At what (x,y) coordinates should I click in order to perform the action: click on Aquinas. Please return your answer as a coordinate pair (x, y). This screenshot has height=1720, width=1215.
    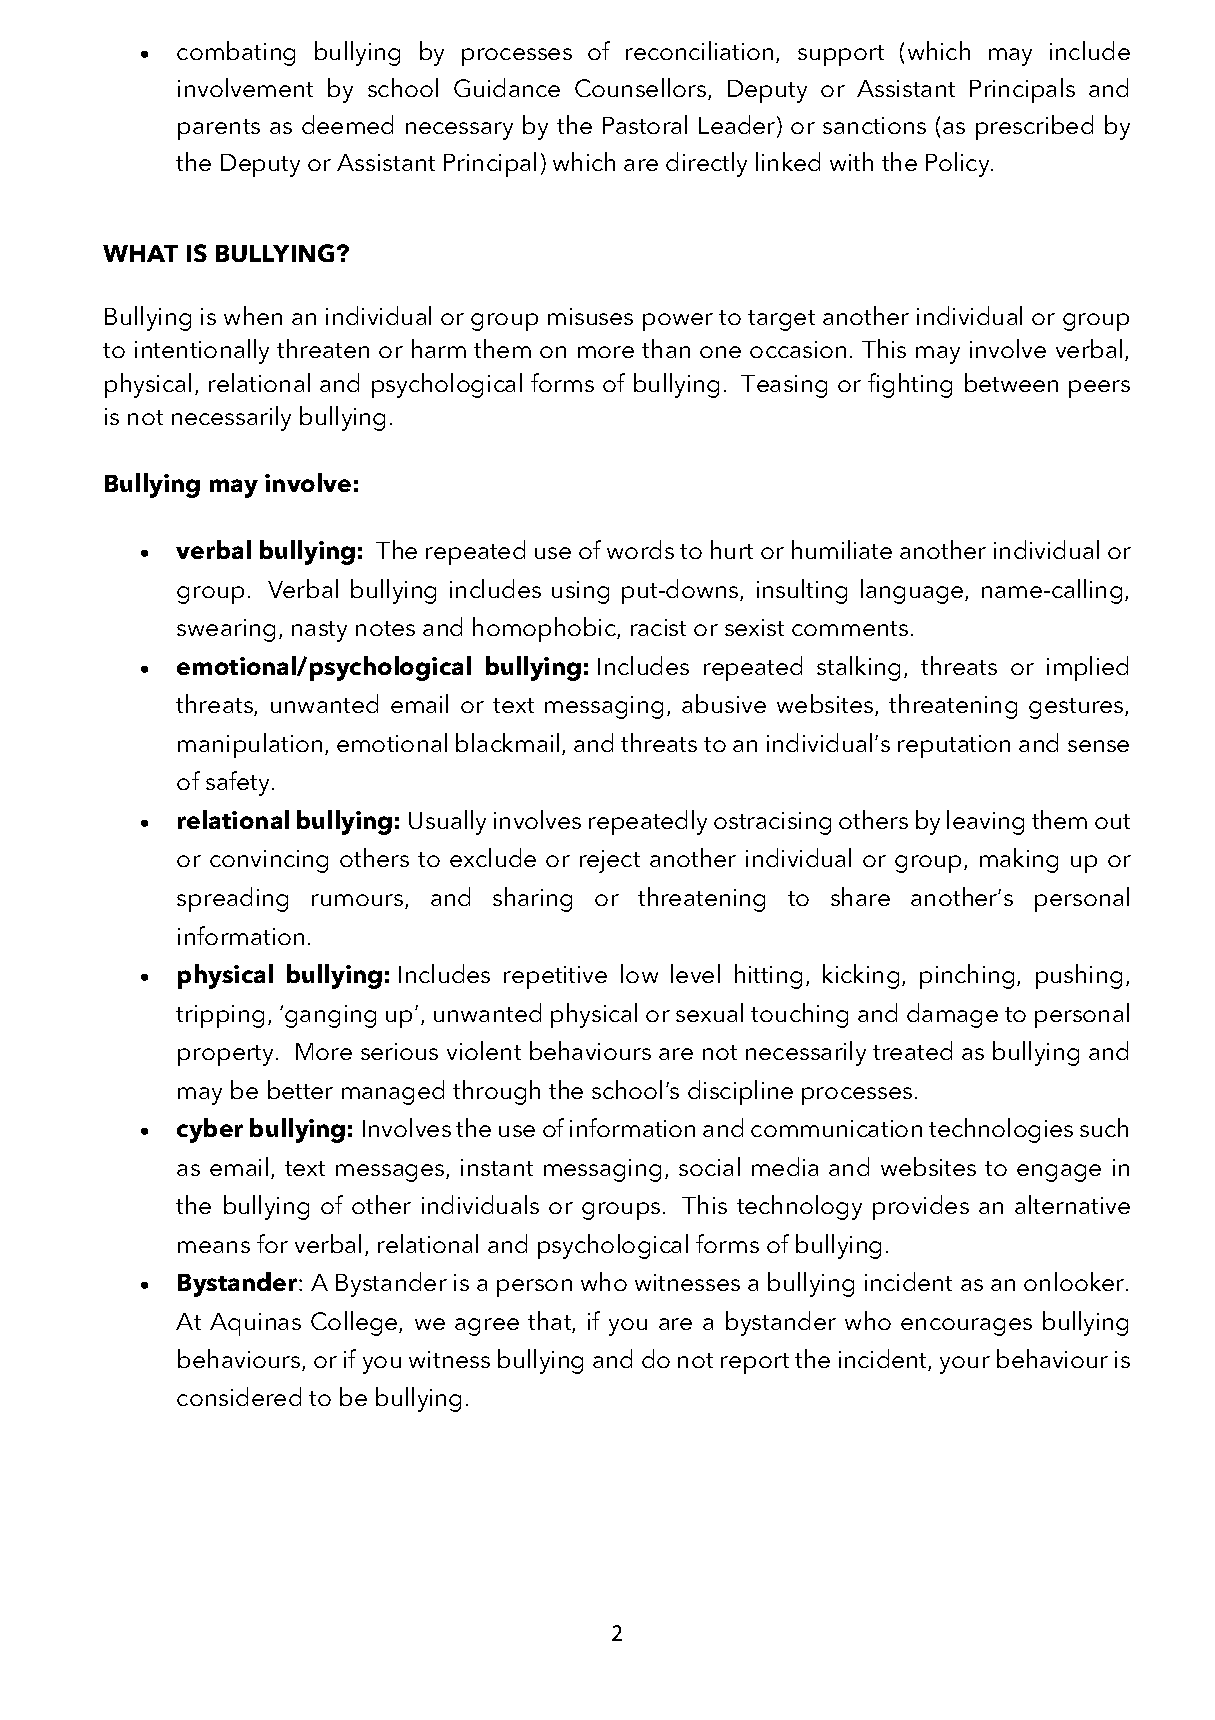
    Looking at the image, I should click on (255, 1324).
